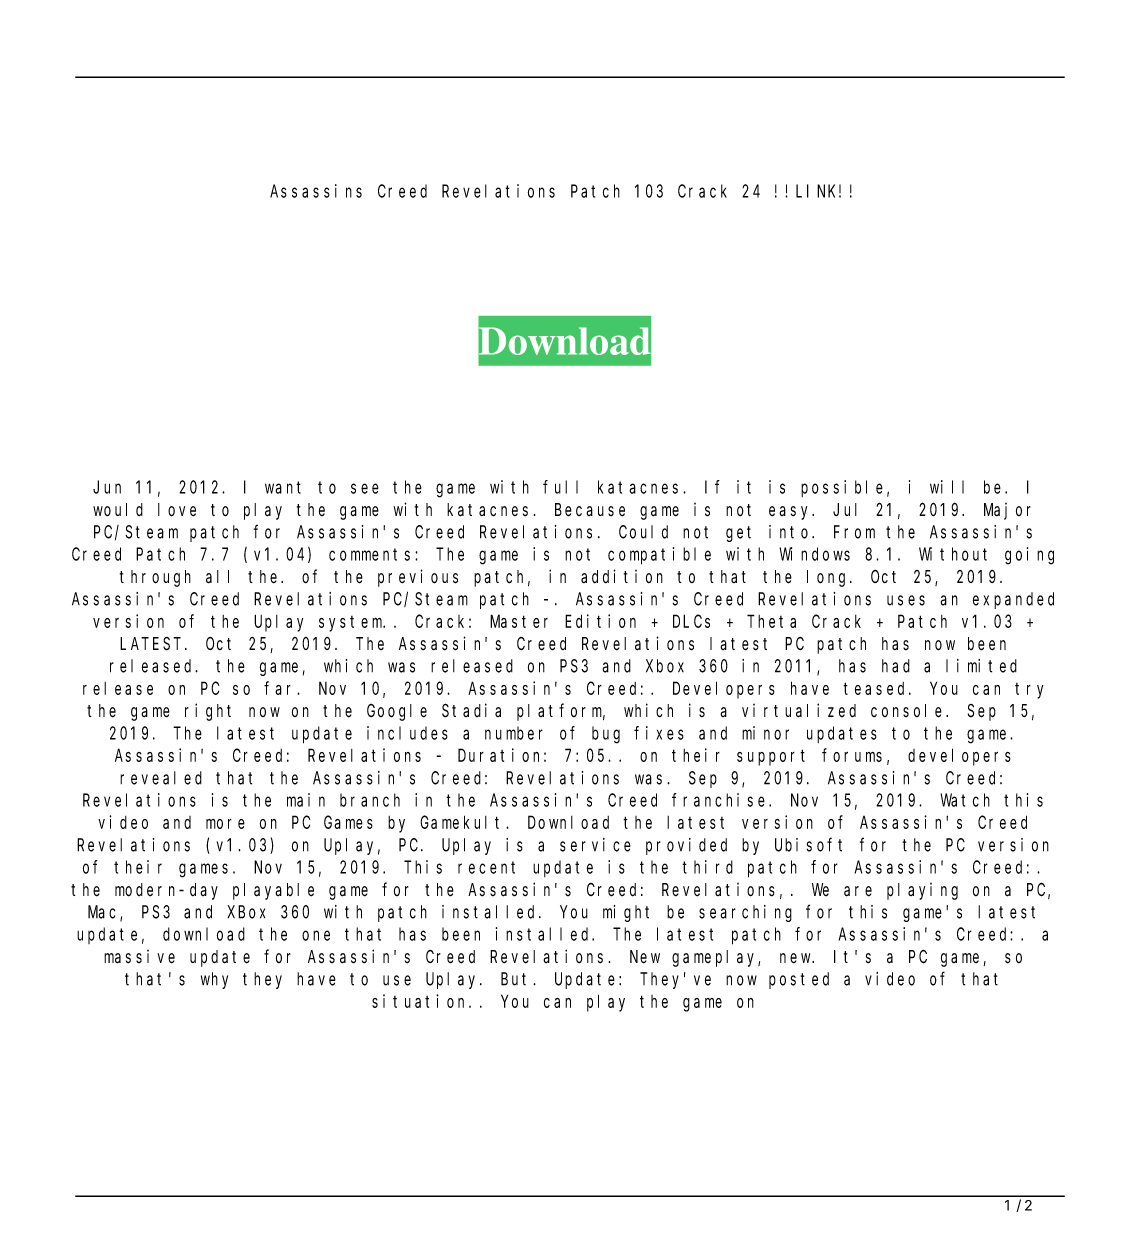  Describe the element at coordinates (896, 666) in the image. I see `had` at that location.
